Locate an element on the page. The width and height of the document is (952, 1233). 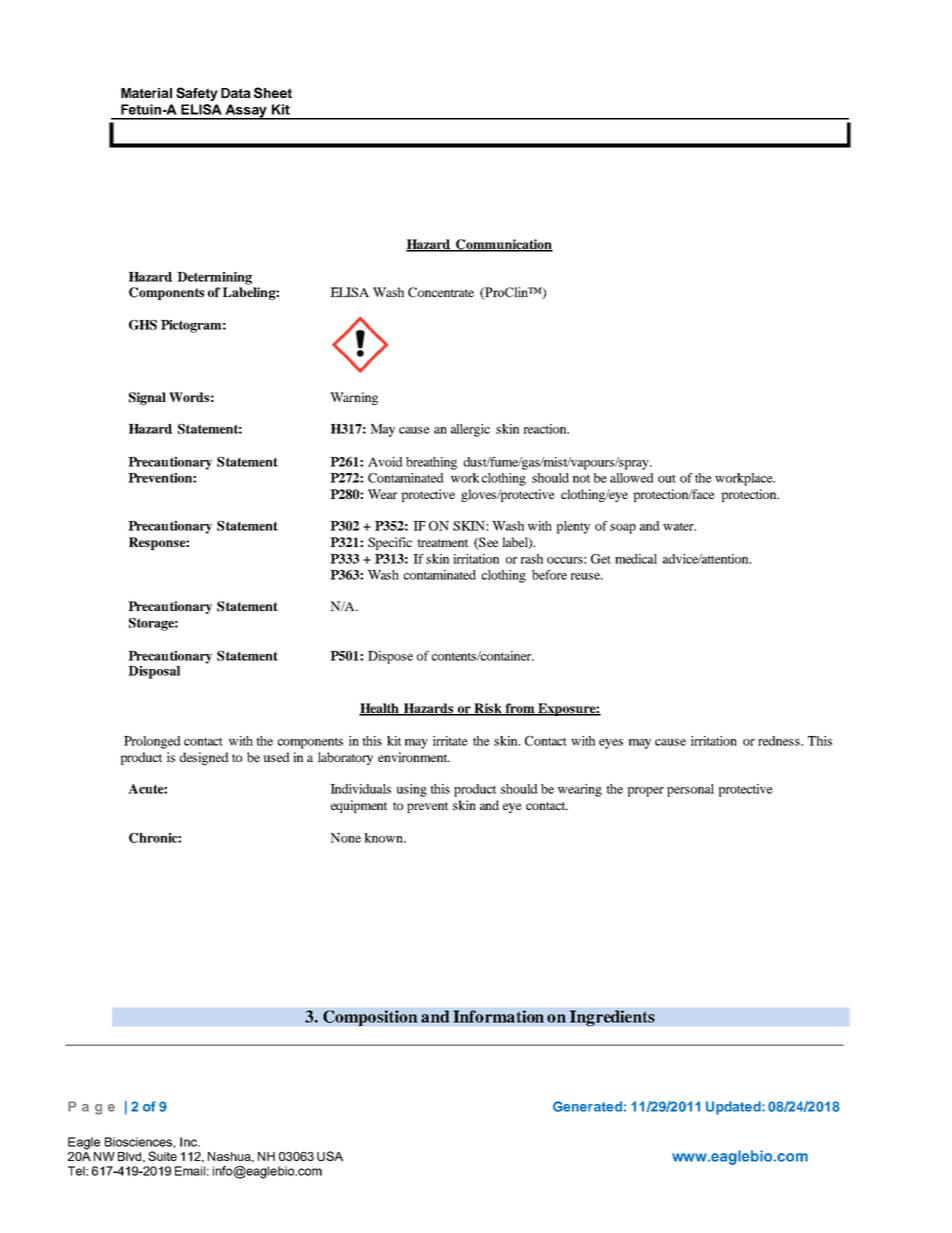
Inc is located at coordinates (189, 1142).
